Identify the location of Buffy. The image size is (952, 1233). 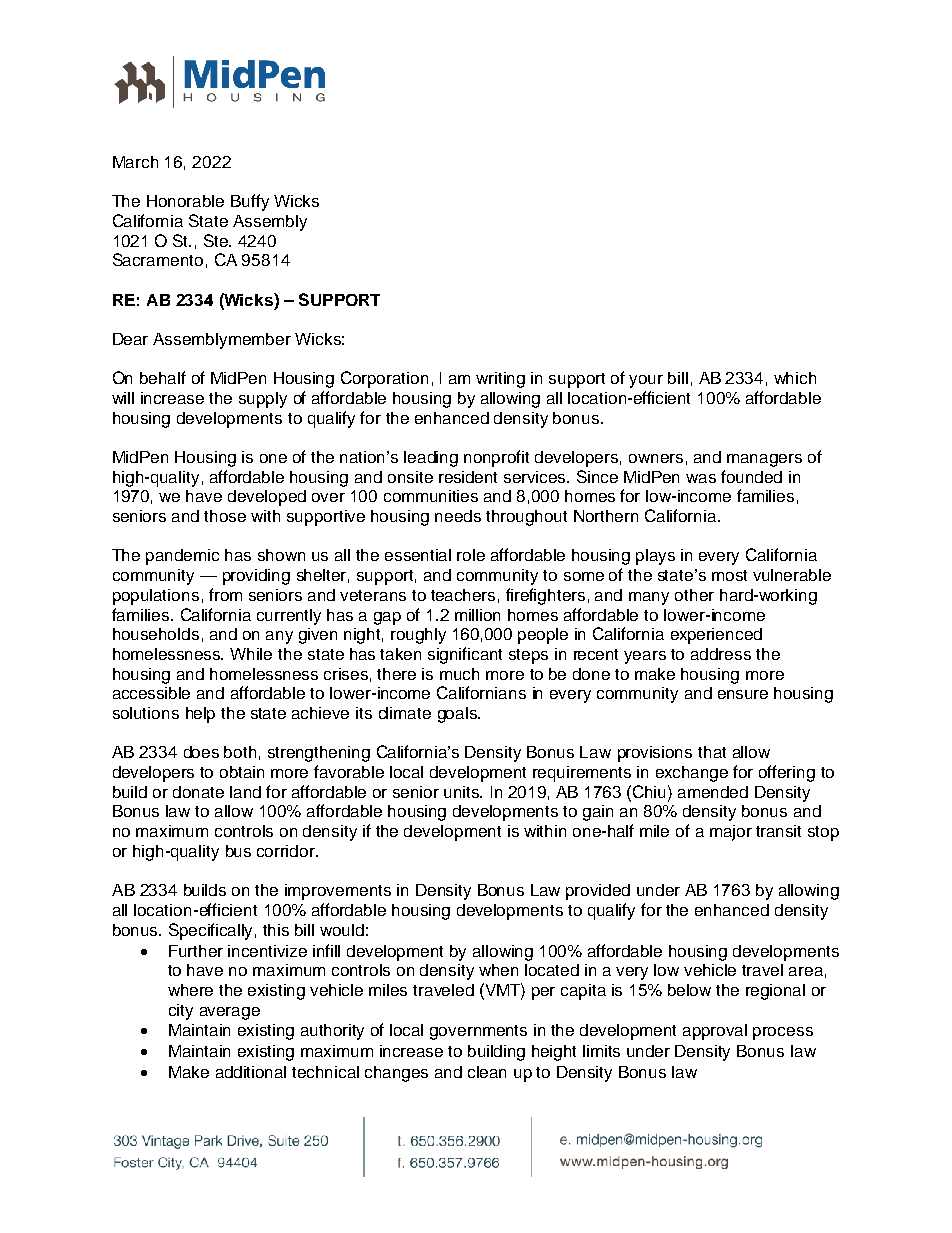
(250, 202).
